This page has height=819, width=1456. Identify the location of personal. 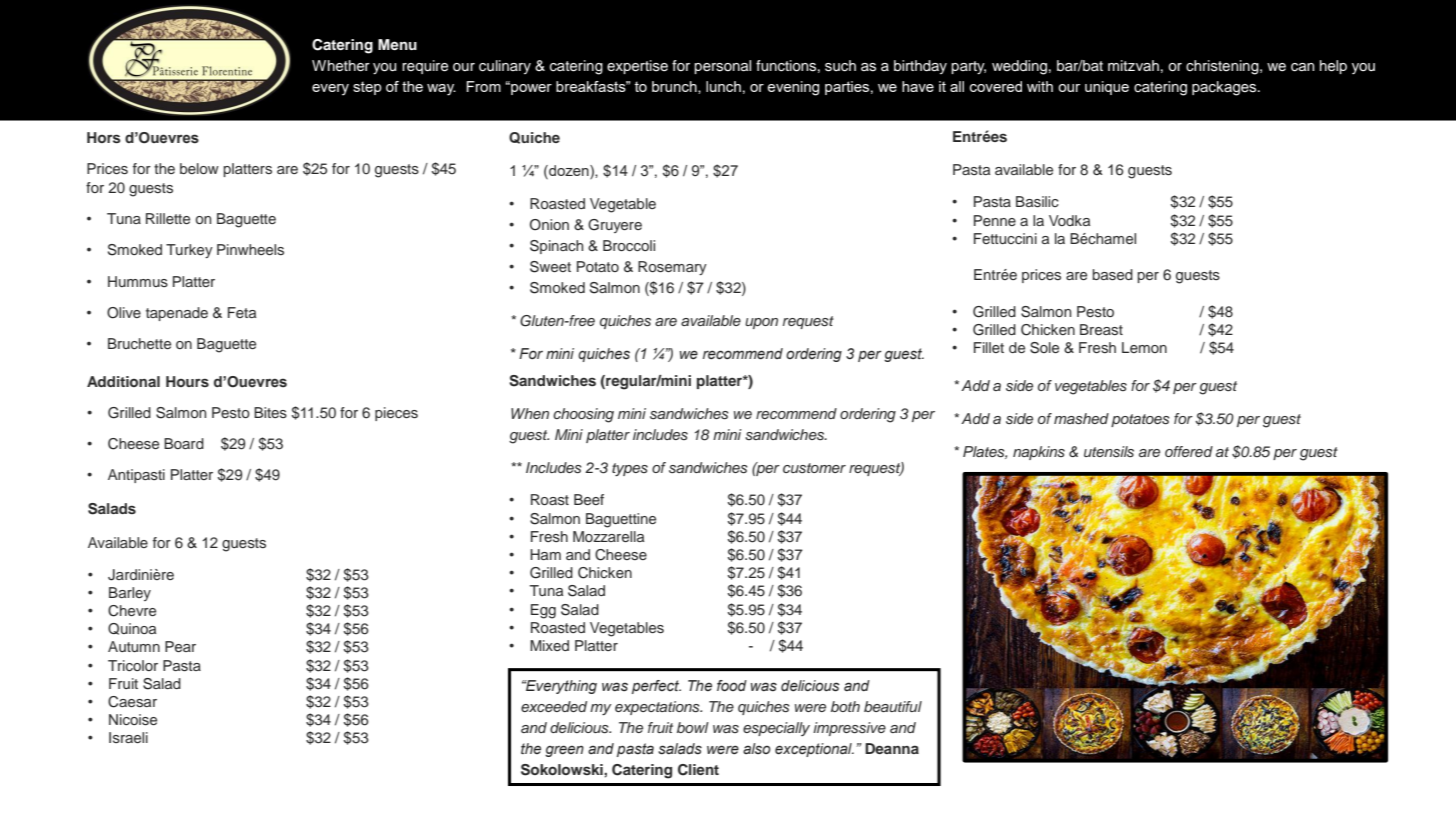
(722, 67).
